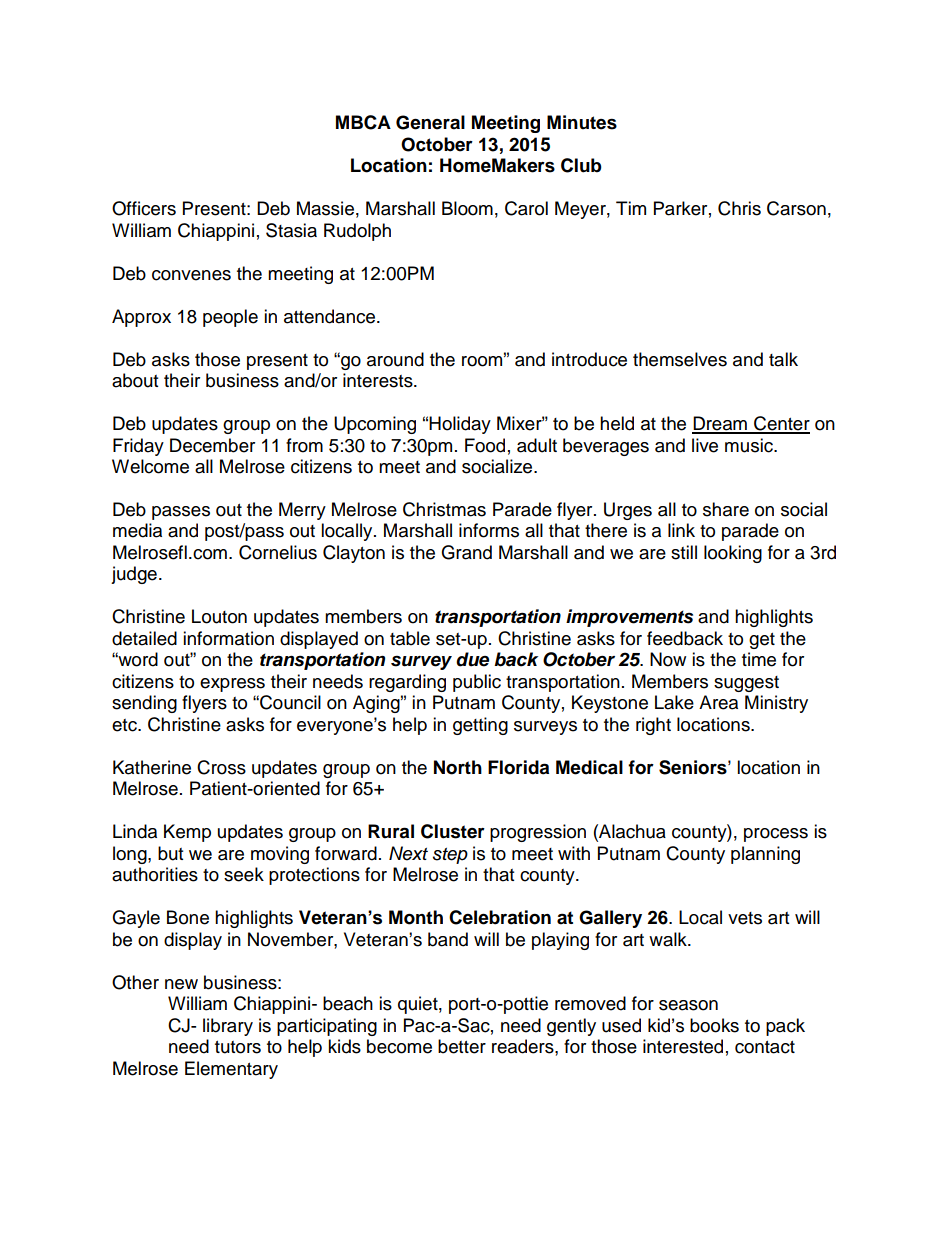 Image resolution: width=952 pixels, height=1233 pixels. I want to click on planning, so click(765, 855).
